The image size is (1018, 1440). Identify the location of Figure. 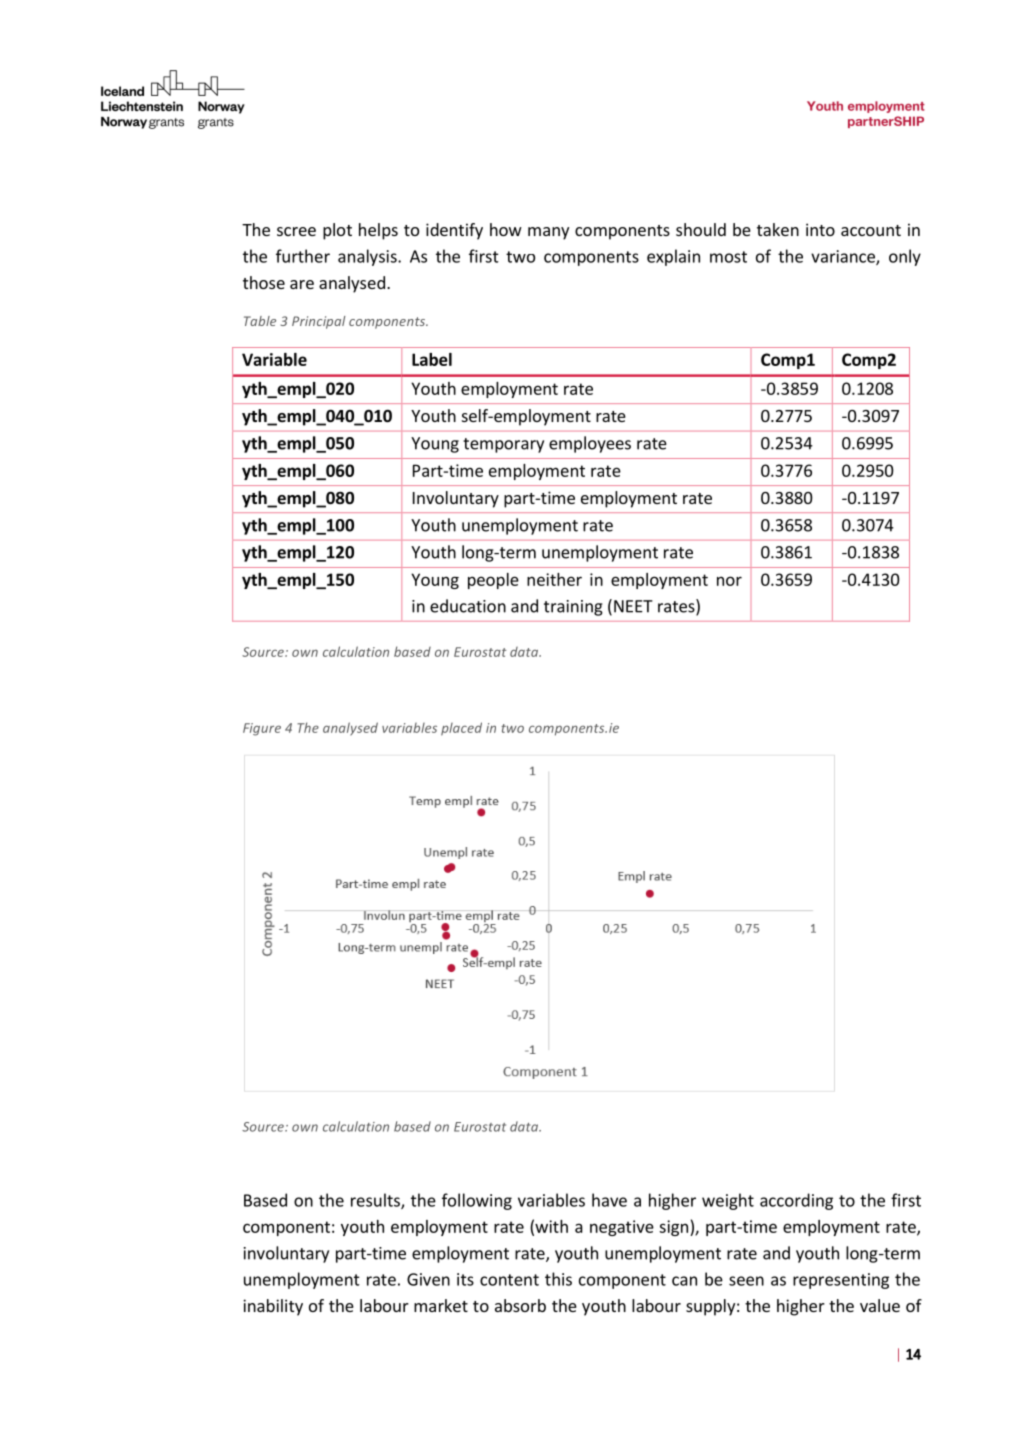
(262, 729).
